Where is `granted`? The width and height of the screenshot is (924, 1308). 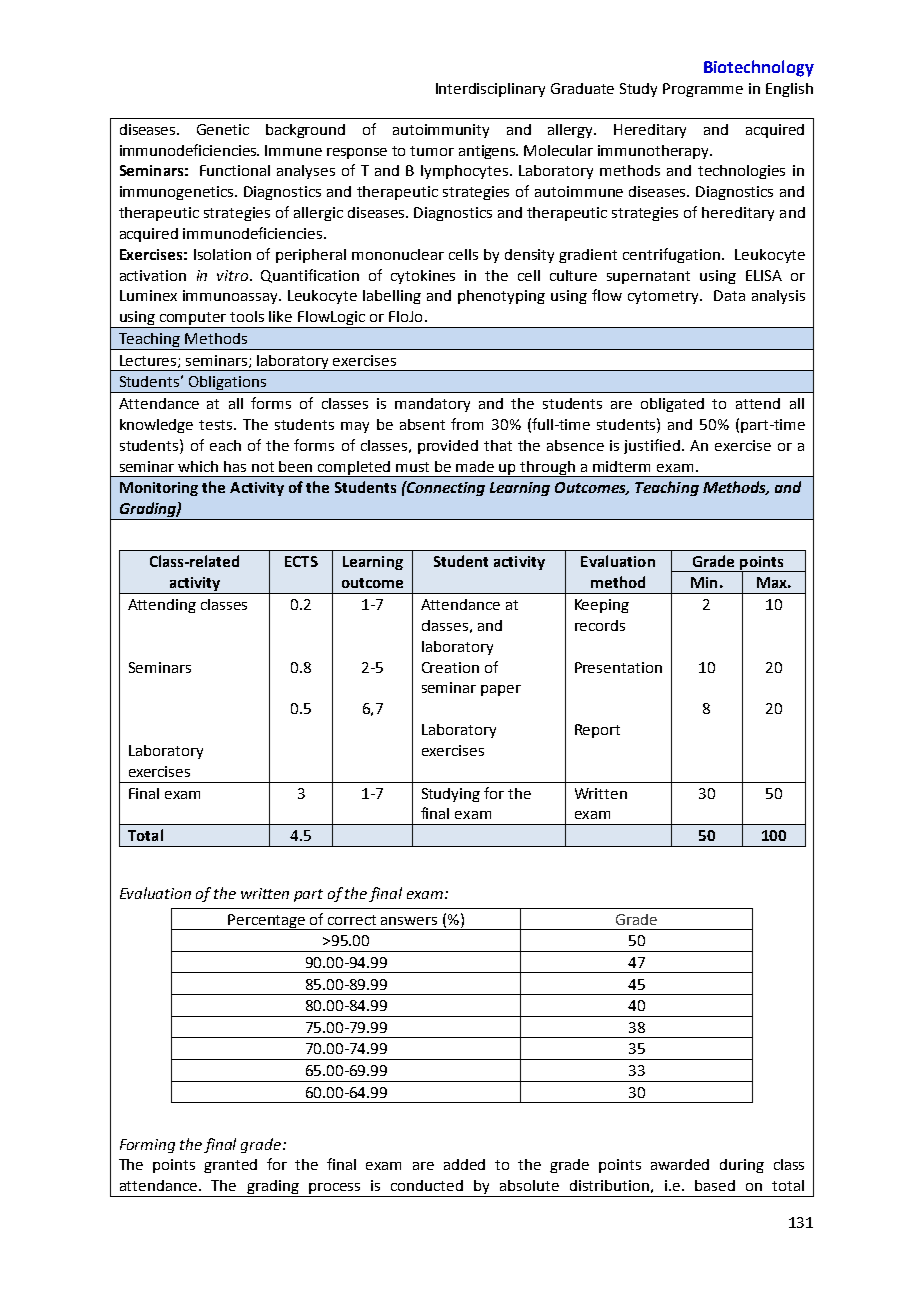 granted is located at coordinates (230, 1166).
